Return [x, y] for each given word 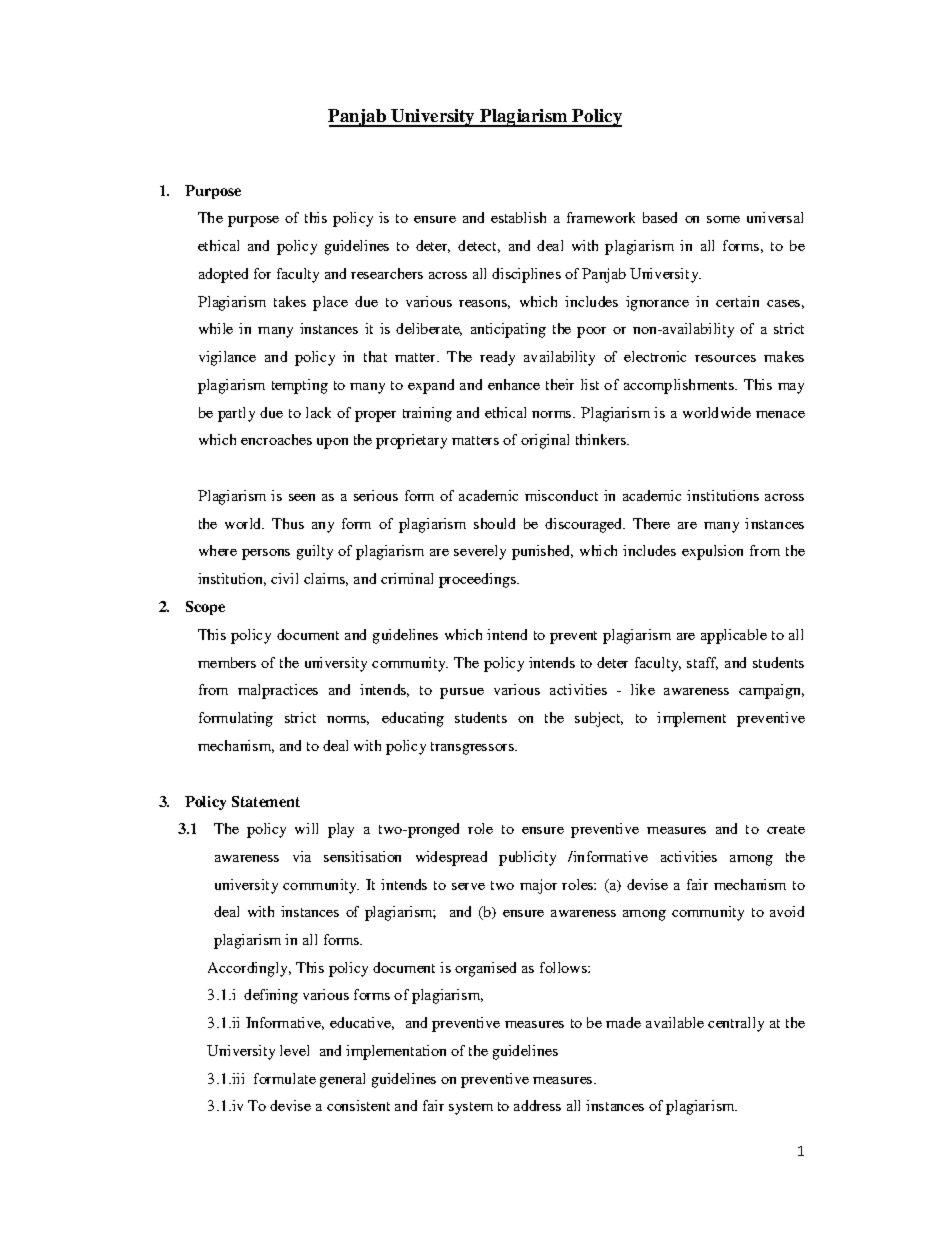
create [786, 829]
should [494, 523]
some [723, 219]
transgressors [473, 748]
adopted [223, 275]
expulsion [712, 552]
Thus [288, 523]
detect [479, 246]
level [294, 1050]
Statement [266, 801]
